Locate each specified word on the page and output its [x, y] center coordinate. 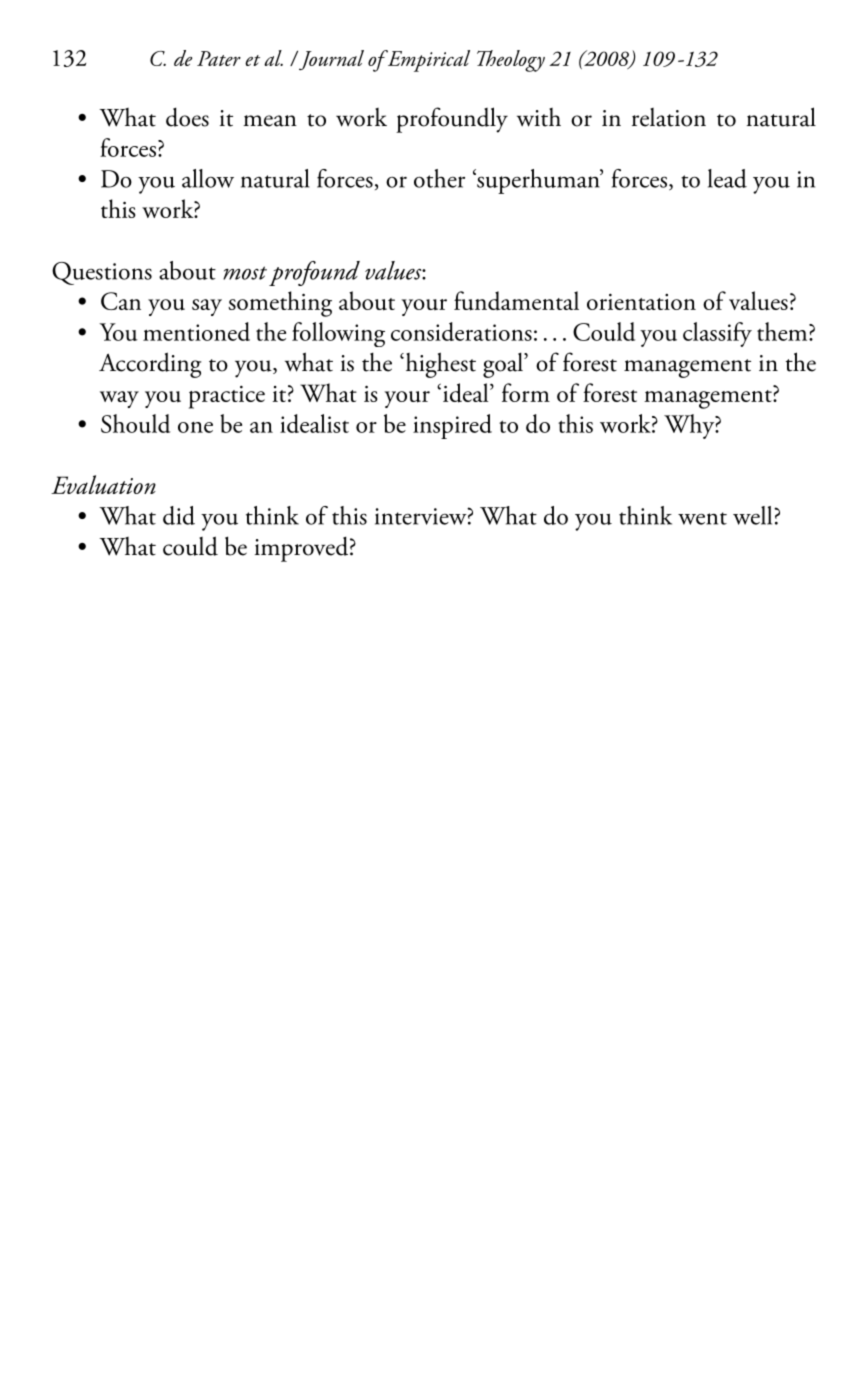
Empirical [427, 61]
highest [439, 365]
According [150, 365]
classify [717, 334]
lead [727, 178]
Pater [219, 58]
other [439, 178]
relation [669, 117]
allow [208, 178]
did [179, 515]
